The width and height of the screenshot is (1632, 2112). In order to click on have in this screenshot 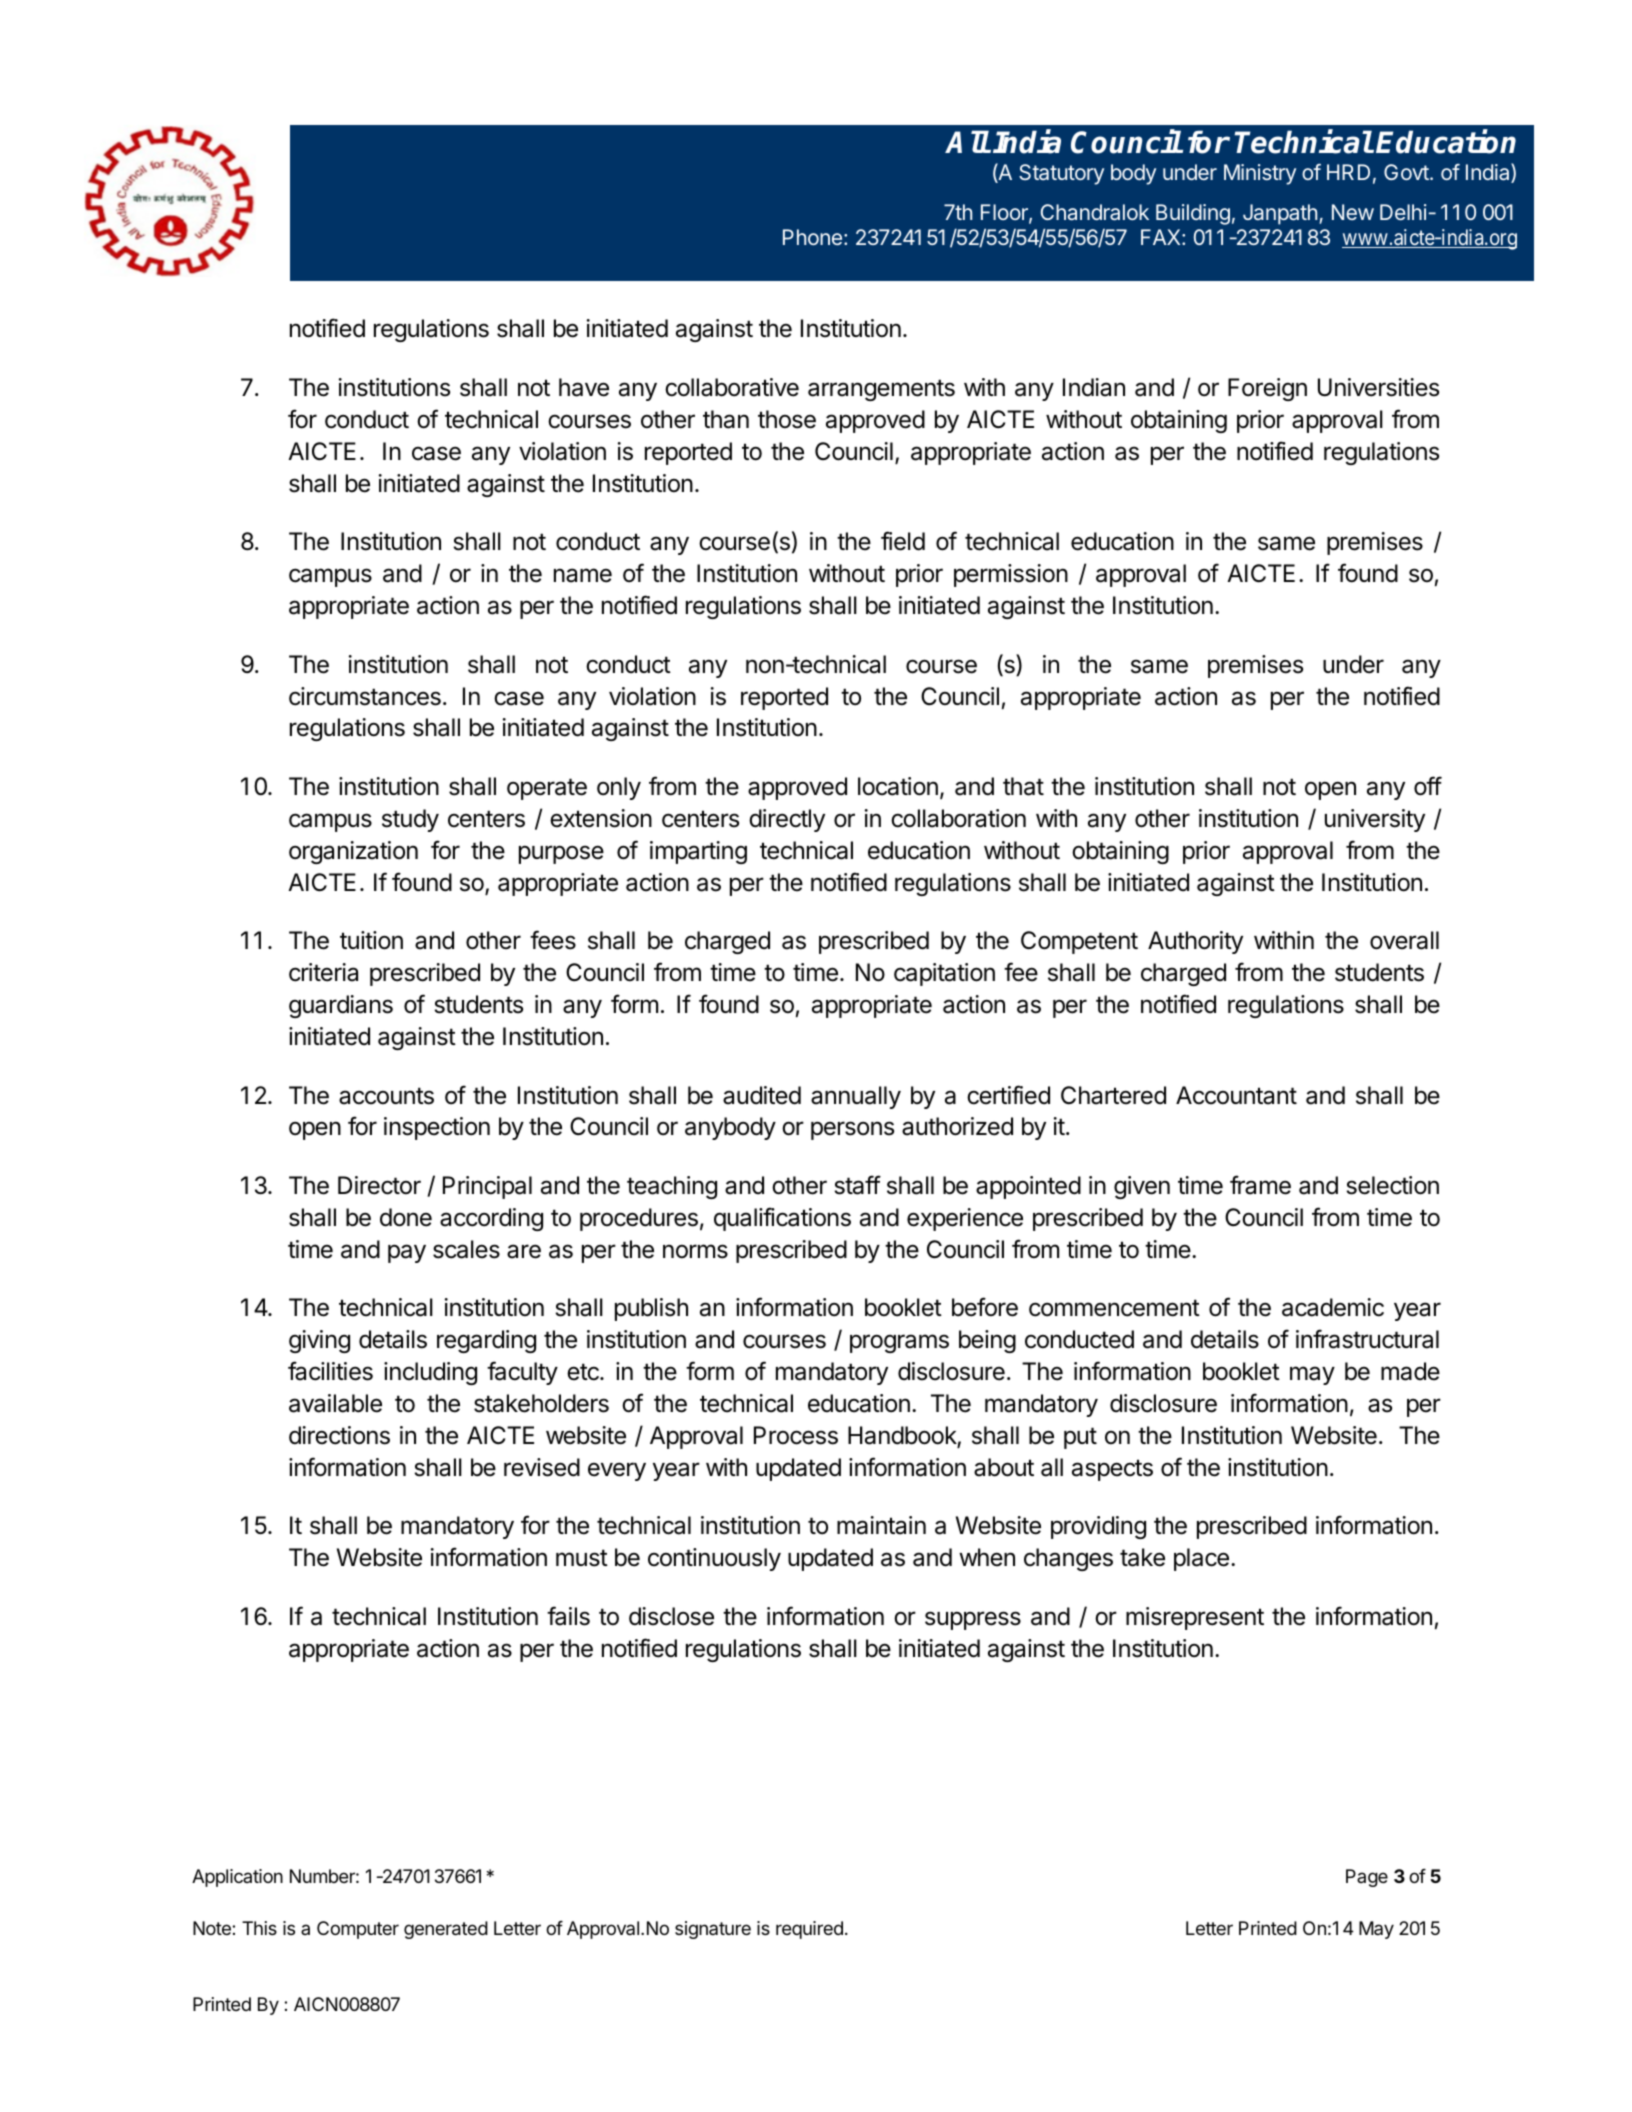, I will do `click(584, 387)`.
